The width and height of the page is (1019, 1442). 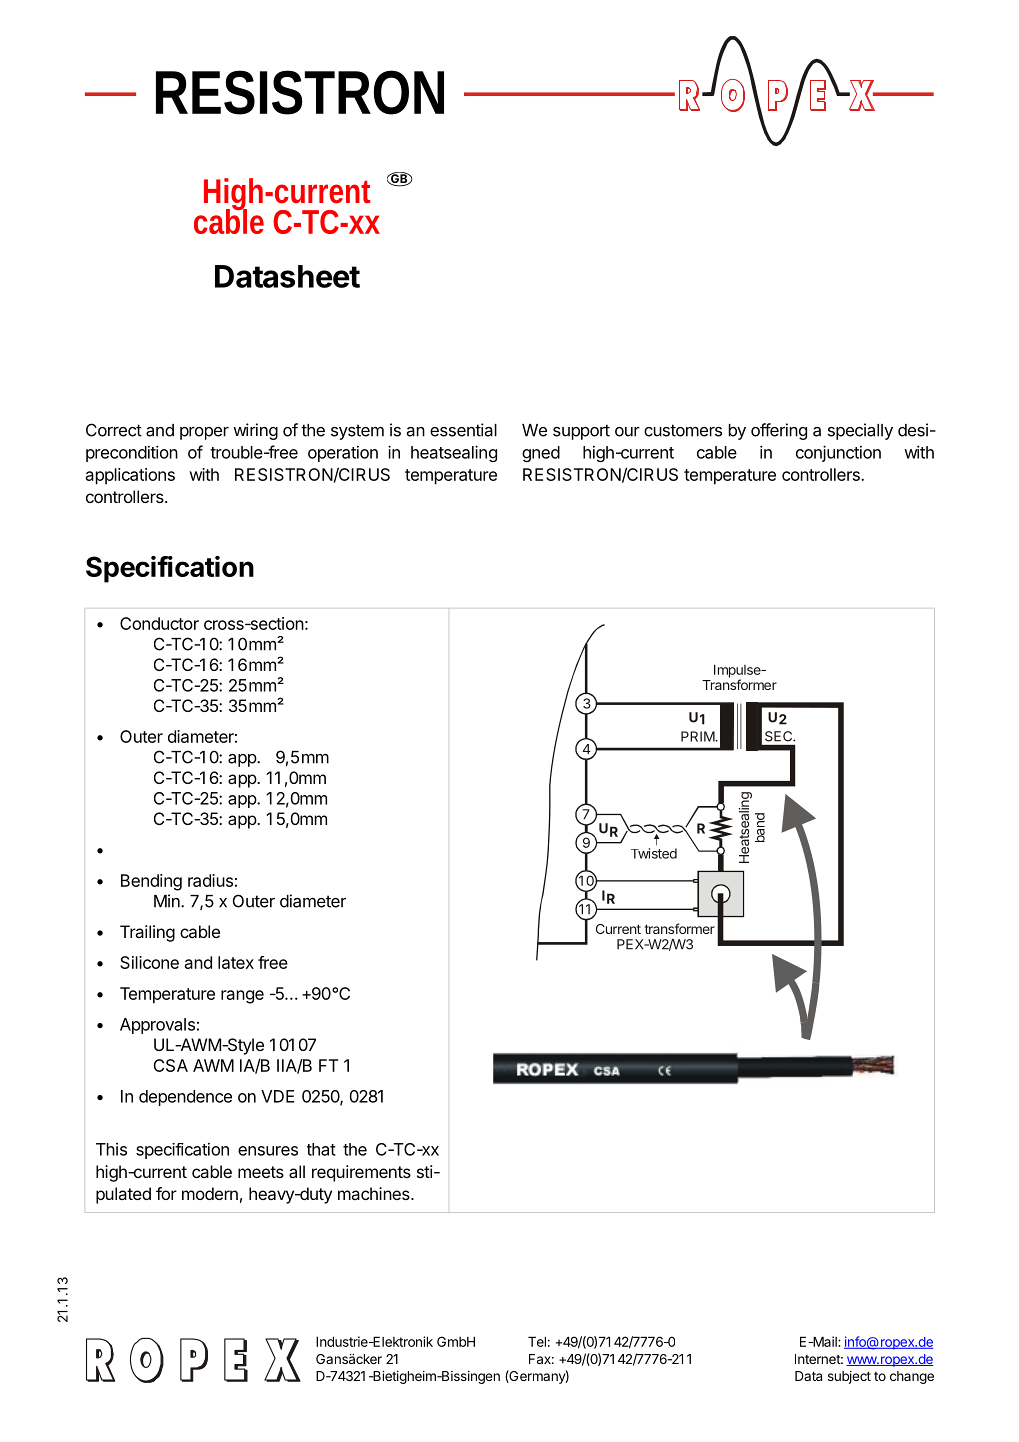 What do you see at coordinates (210, 1193) in the page?
I see `modern` at bounding box center [210, 1193].
